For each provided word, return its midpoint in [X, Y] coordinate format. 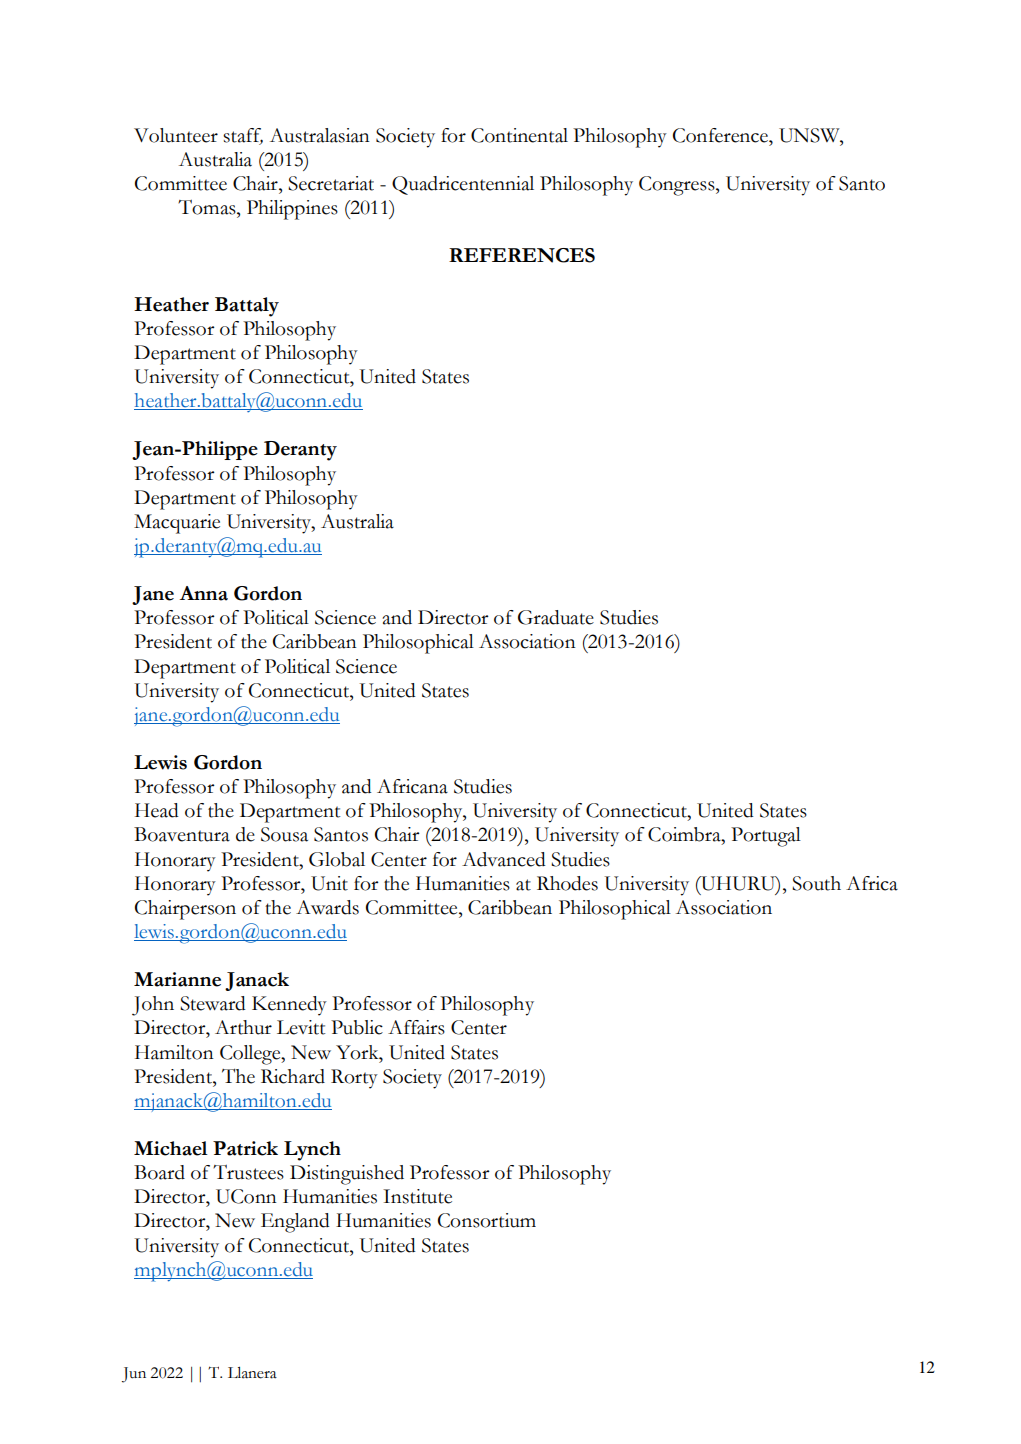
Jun [134, 1375]
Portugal [766, 837]
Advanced [504, 859]
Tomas [208, 207]
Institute [417, 1196]
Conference [721, 135]
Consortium [487, 1220]
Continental [519, 135]
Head [157, 810]
